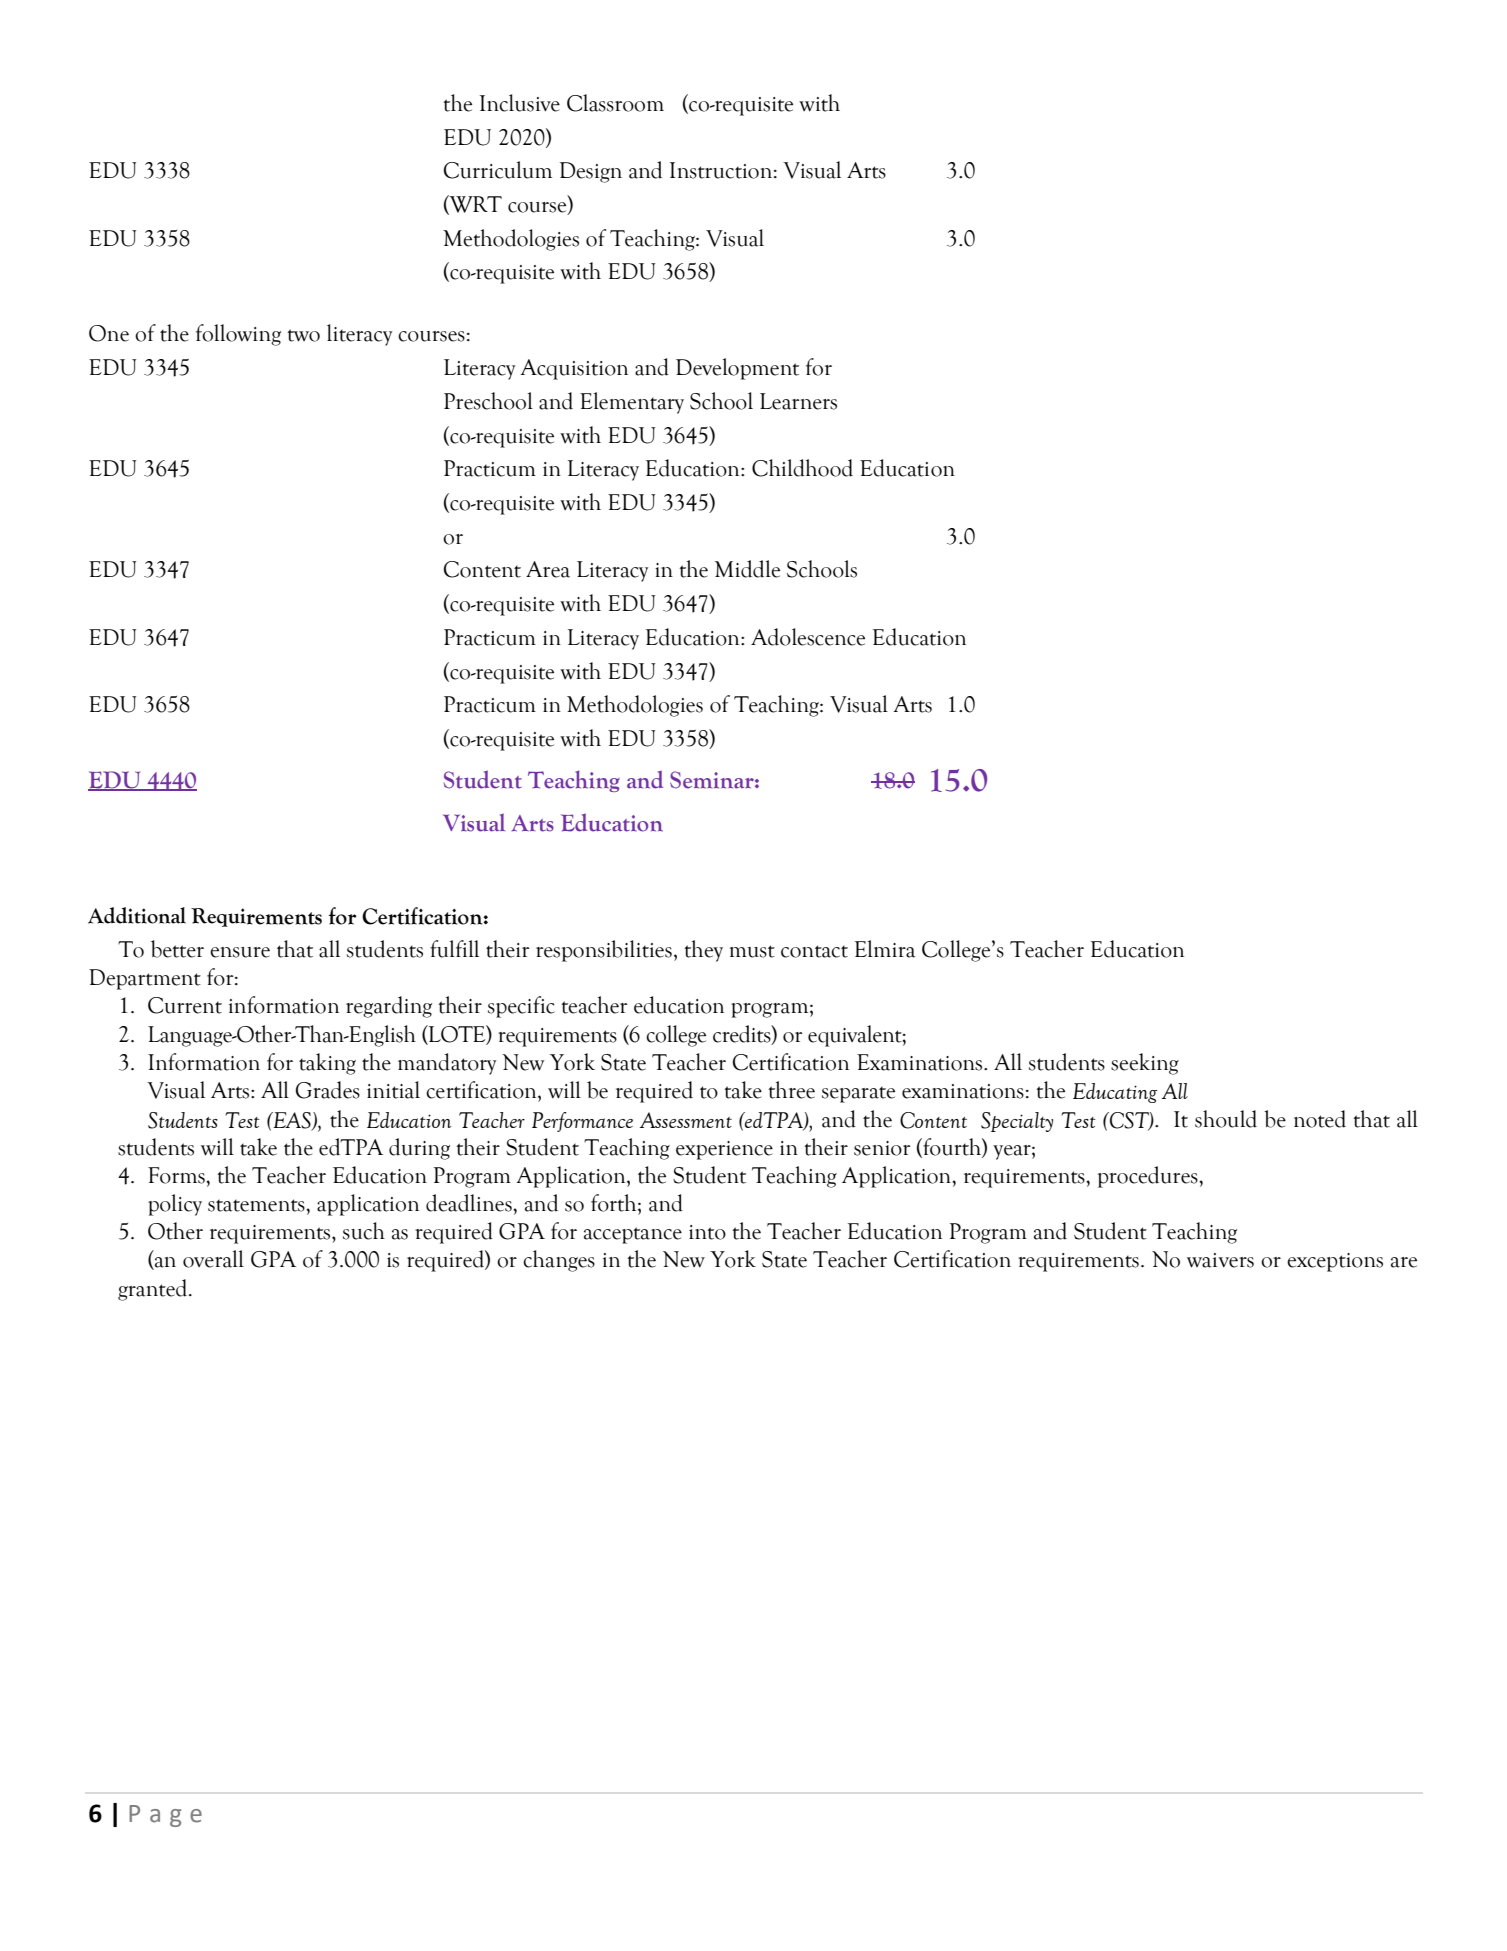  Describe the element at coordinates (1220, 1260) in the document. I see `waivers` at that location.
